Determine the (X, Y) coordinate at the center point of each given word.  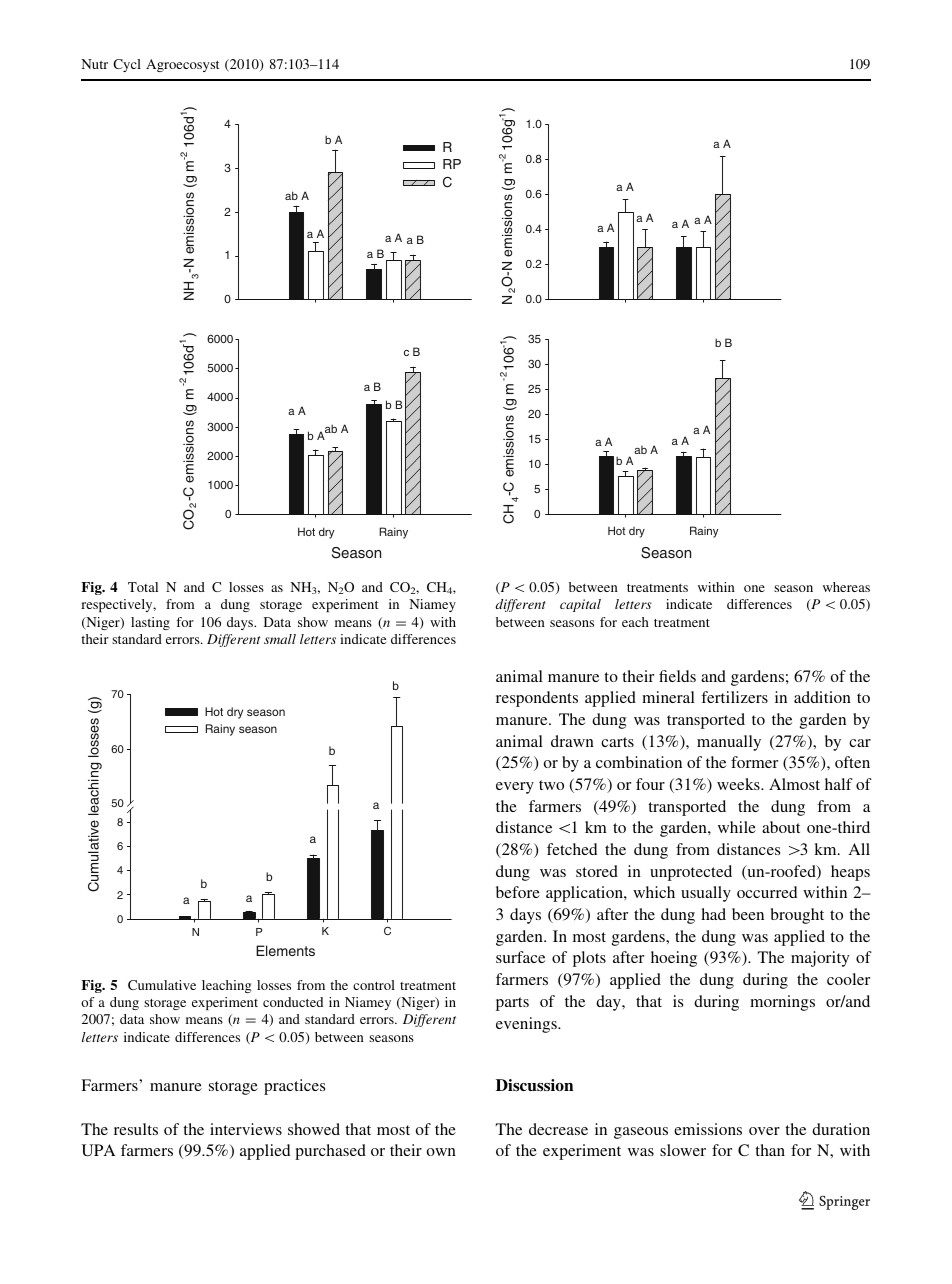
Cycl (127, 65)
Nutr (94, 64)
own (441, 1152)
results (136, 1129)
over (764, 1131)
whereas (846, 587)
